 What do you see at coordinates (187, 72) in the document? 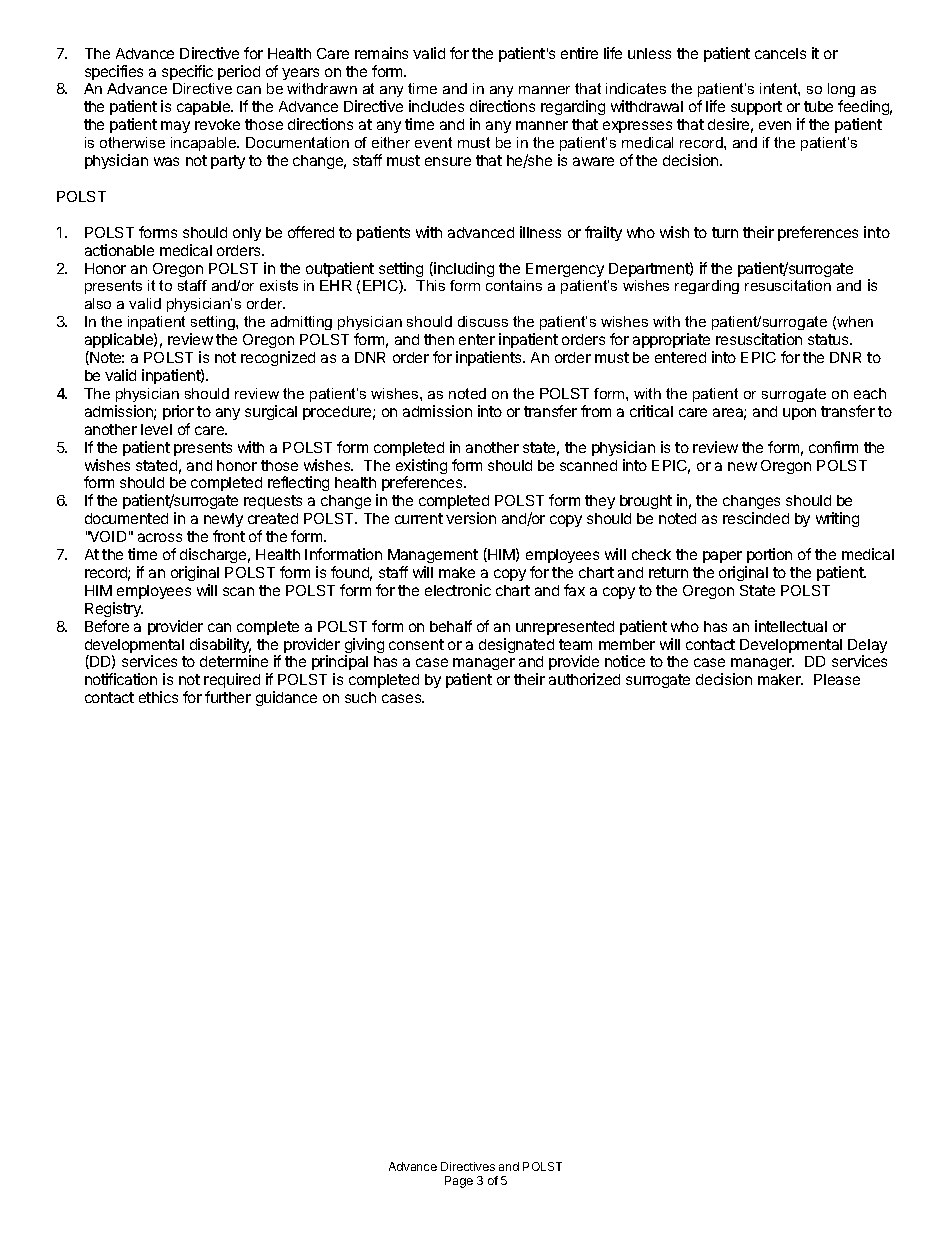
I see `specific` at bounding box center [187, 72].
